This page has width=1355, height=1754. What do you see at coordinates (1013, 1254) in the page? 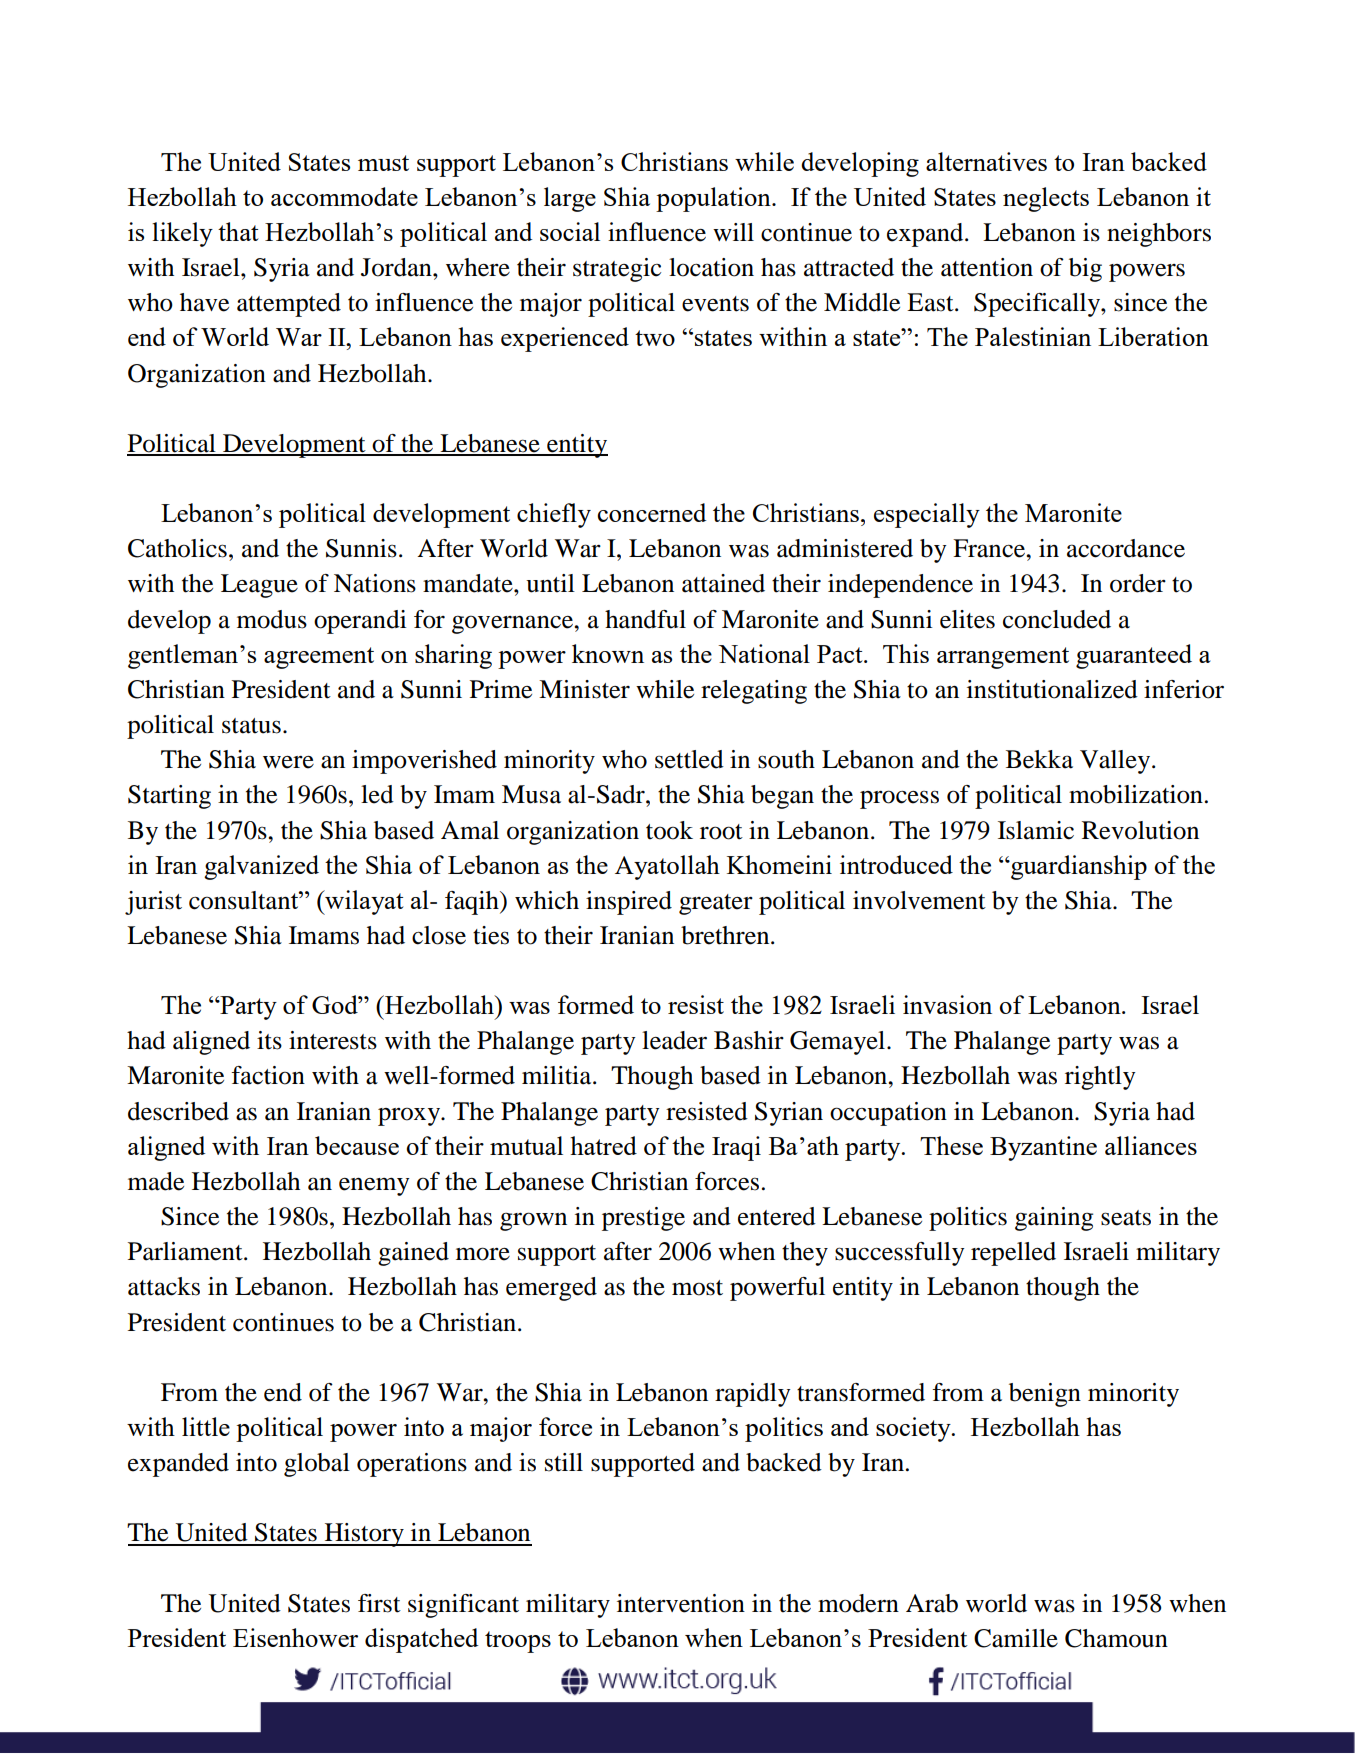
I see `repelled` at bounding box center [1013, 1254].
